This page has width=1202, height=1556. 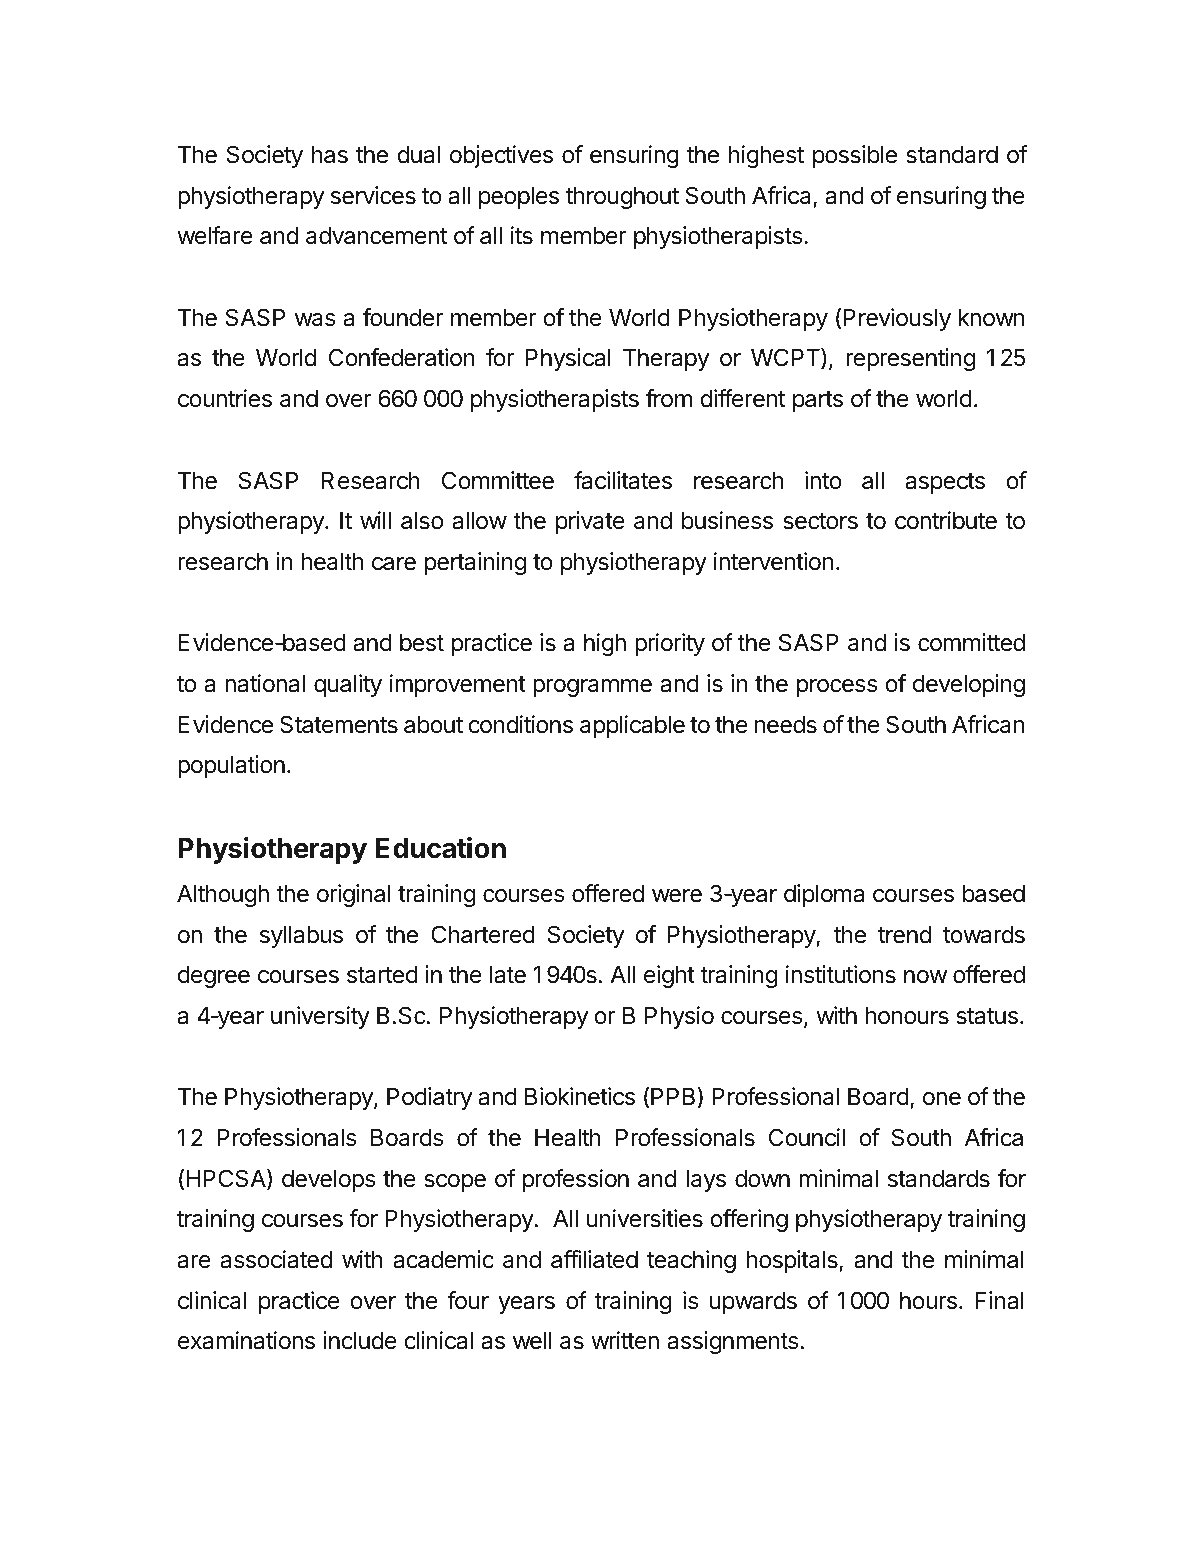 I want to click on has, so click(x=330, y=155).
